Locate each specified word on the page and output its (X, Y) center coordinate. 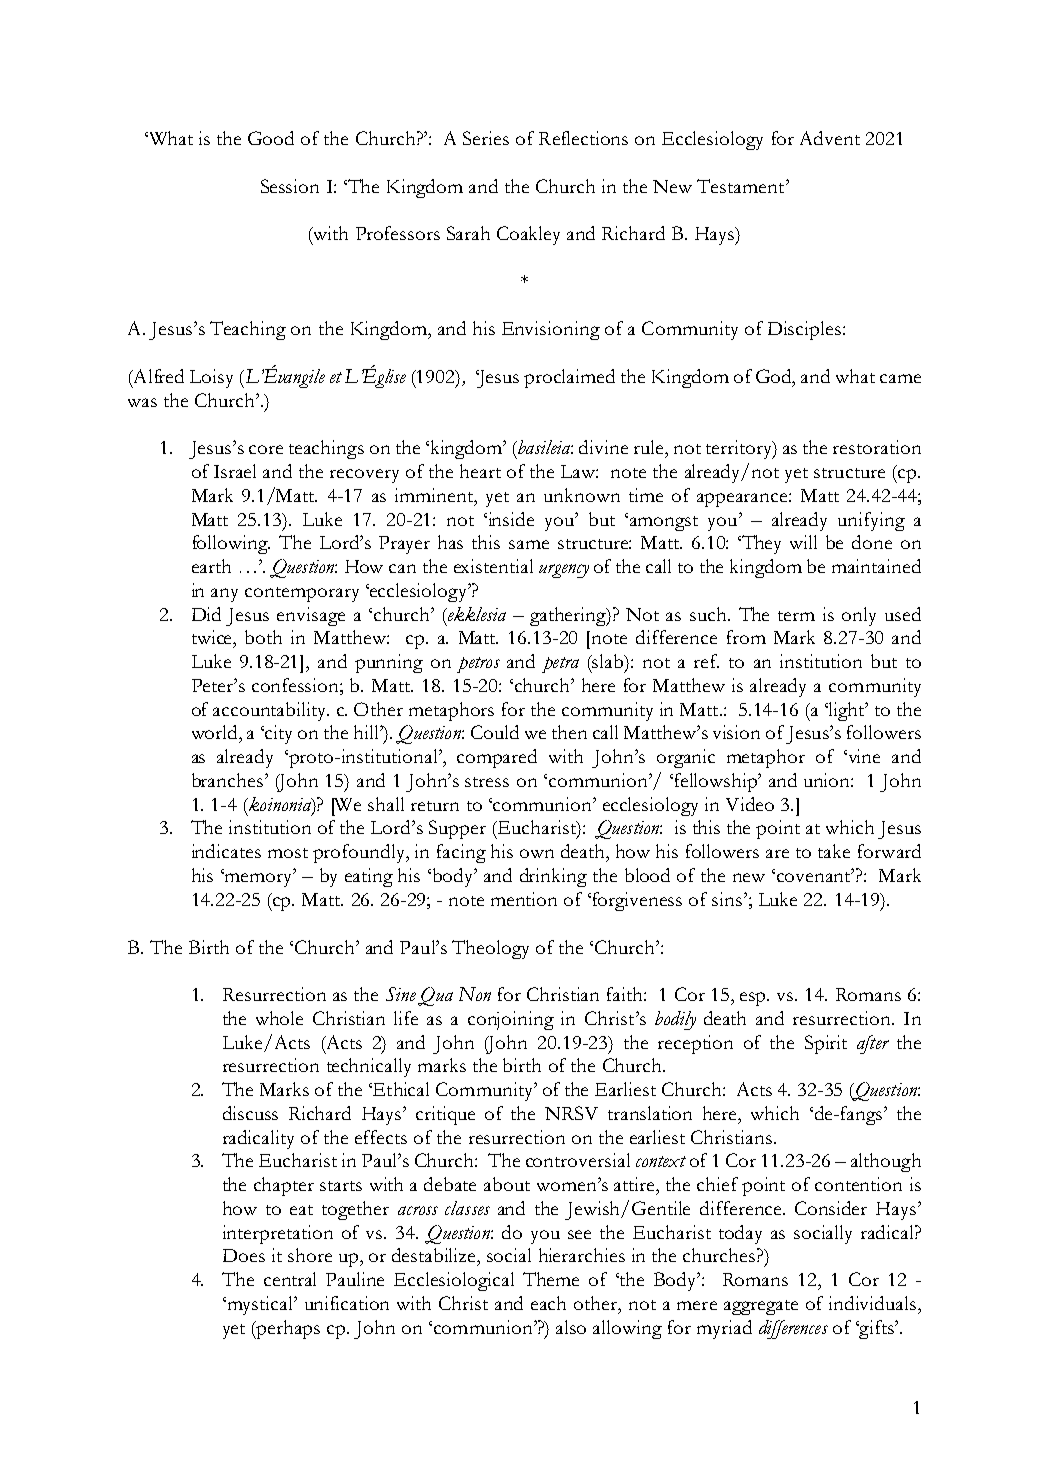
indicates (226, 851)
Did (206, 614)
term (796, 616)
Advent (830, 138)
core (266, 449)
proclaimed (569, 378)
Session (290, 186)
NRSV (571, 1113)
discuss (250, 1113)
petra (560, 665)
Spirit (826, 1044)
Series (486, 138)
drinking (553, 877)
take (834, 851)
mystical (260, 1305)
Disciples (804, 330)
